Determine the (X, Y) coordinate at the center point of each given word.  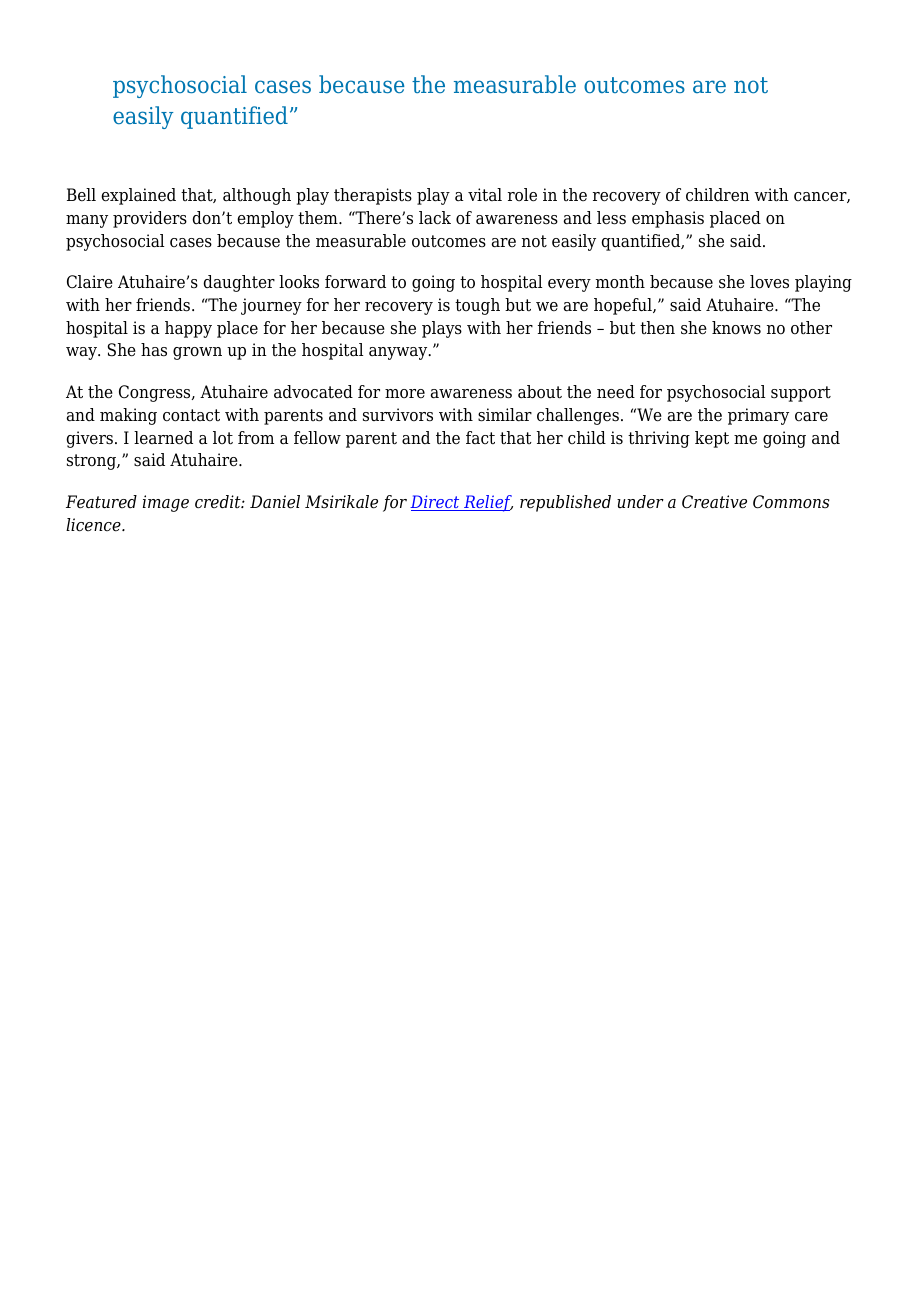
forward (355, 282)
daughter (239, 283)
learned (163, 438)
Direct (436, 503)
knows (736, 328)
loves (769, 282)
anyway (399, 353)
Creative (714, 502)
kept (712, 439)
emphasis (668, 219)
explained (138, 196)
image (166, 503)
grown (197, 353)
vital (485, 194)
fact (480, 437)
